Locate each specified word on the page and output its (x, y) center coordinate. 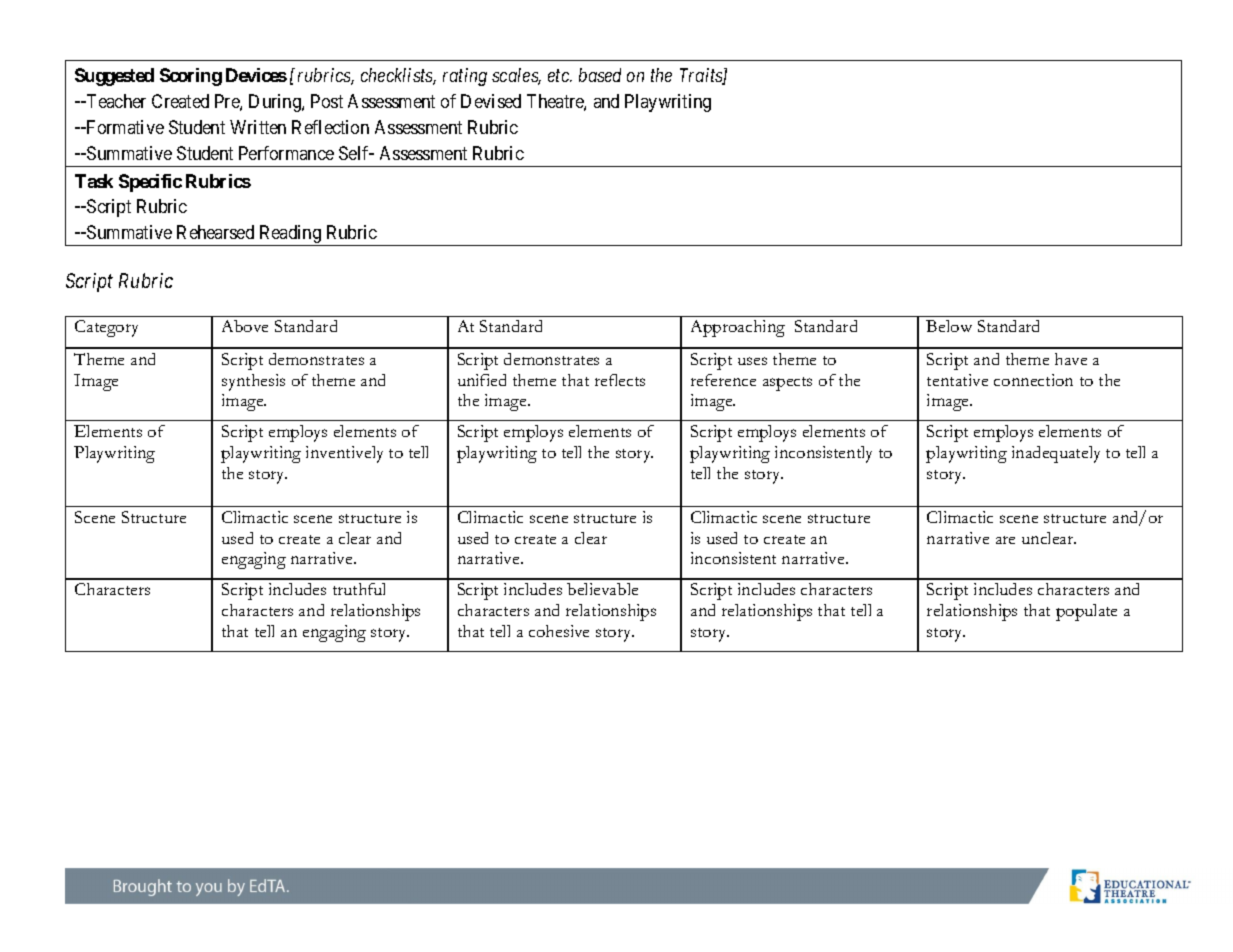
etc (560, 76)
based (600, 75)
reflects (620, 380)
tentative (957, 380)
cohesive (559, 631)
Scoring (191, 77)
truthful (359, 589)
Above (245, 326)
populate (1086, 612)
